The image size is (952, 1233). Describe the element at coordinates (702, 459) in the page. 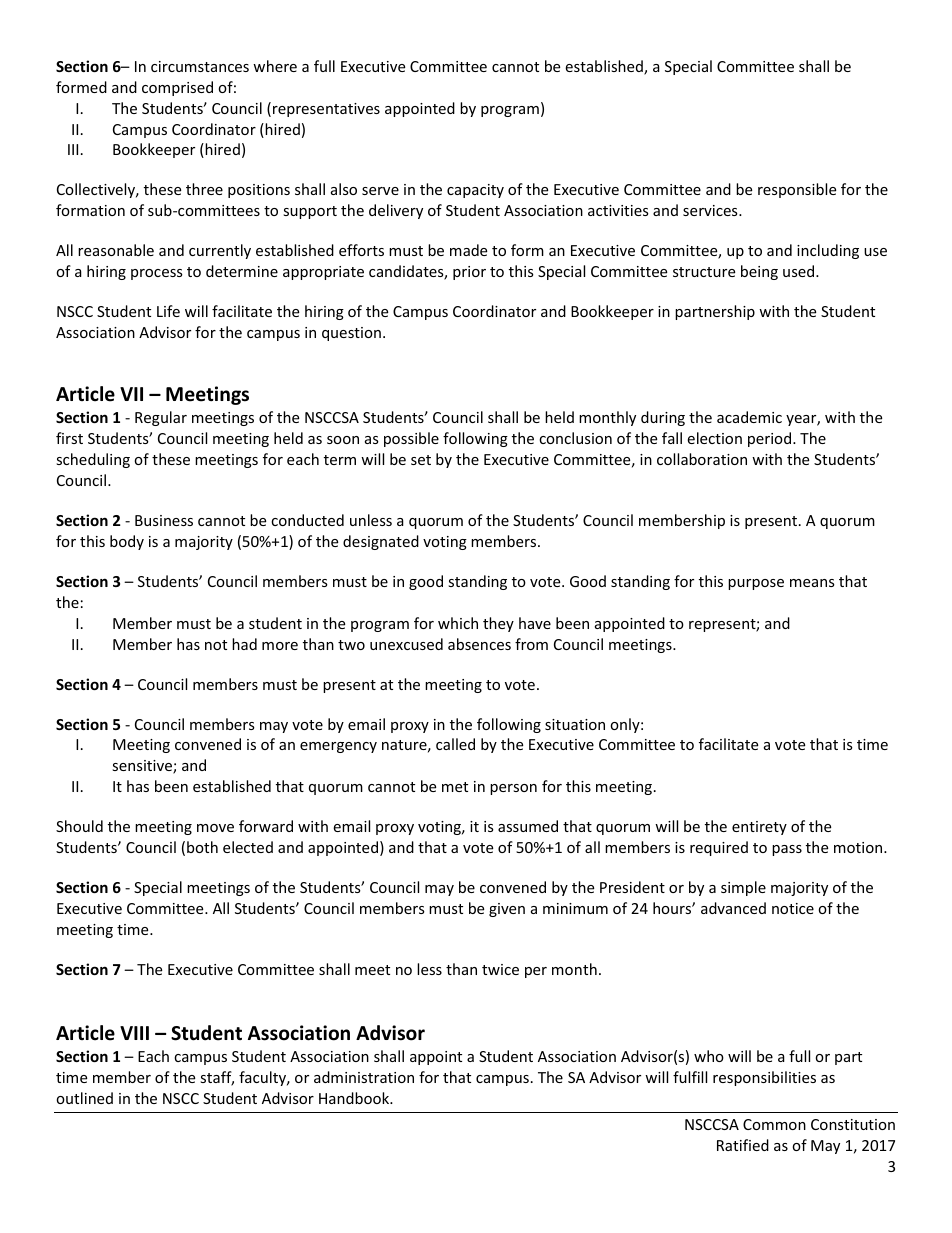

I see `collaboration` at that location.
